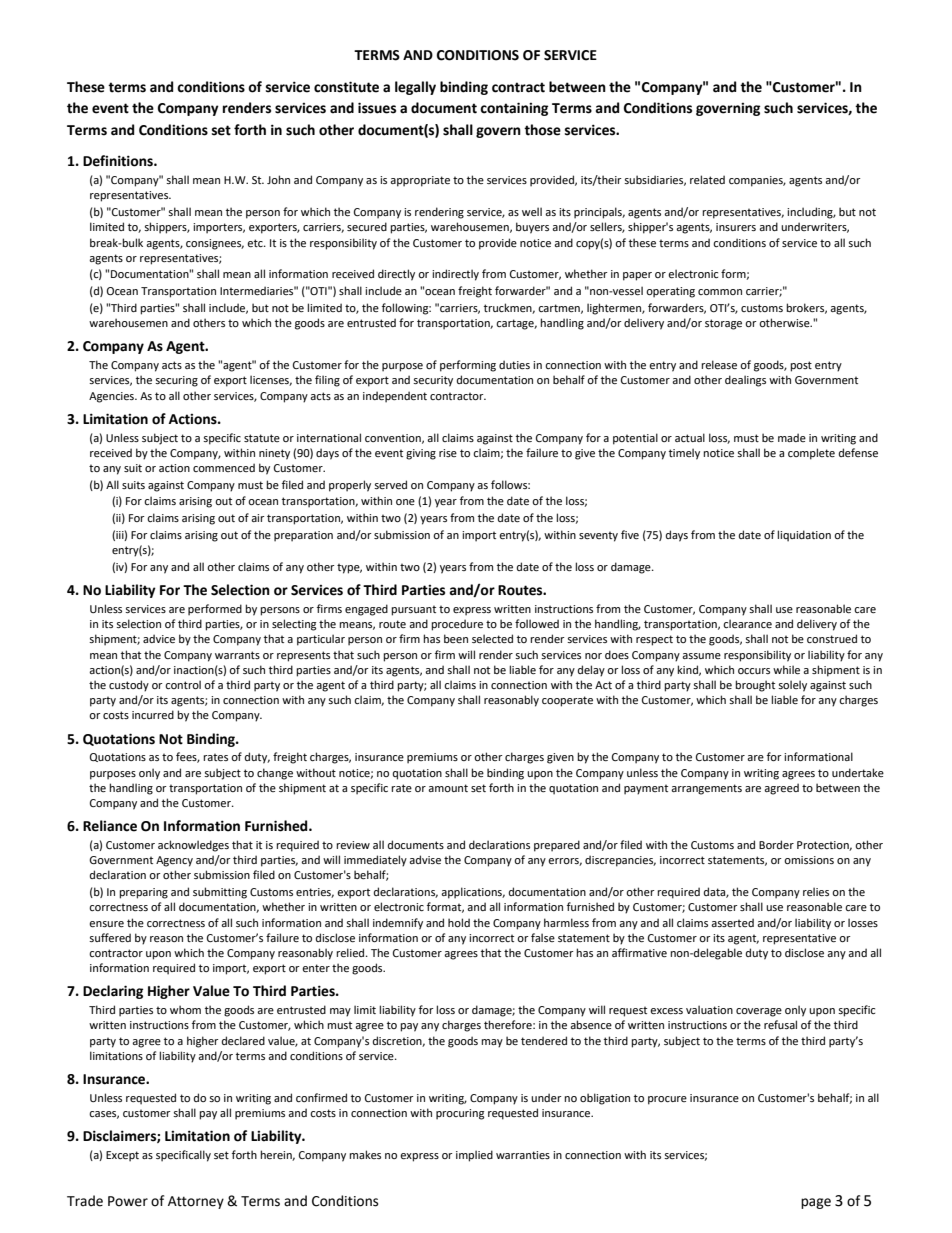 The image size is (952, 1233). Describe the element at coordinates (707, 179) in the page. I see `related` at that location.
